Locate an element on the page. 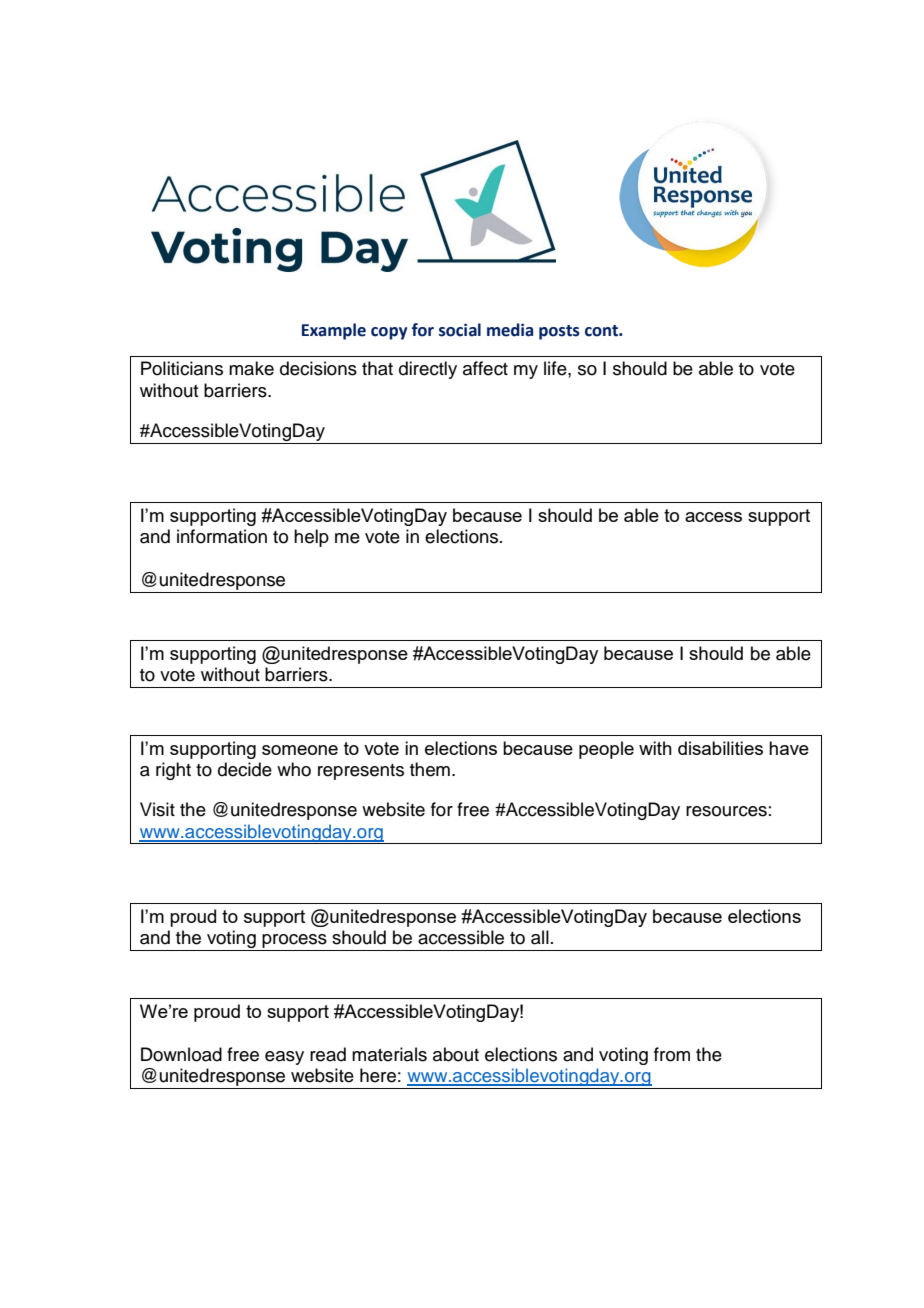 The height and width of the page is (1308, 924). them is located at coordinates (430, 769).
